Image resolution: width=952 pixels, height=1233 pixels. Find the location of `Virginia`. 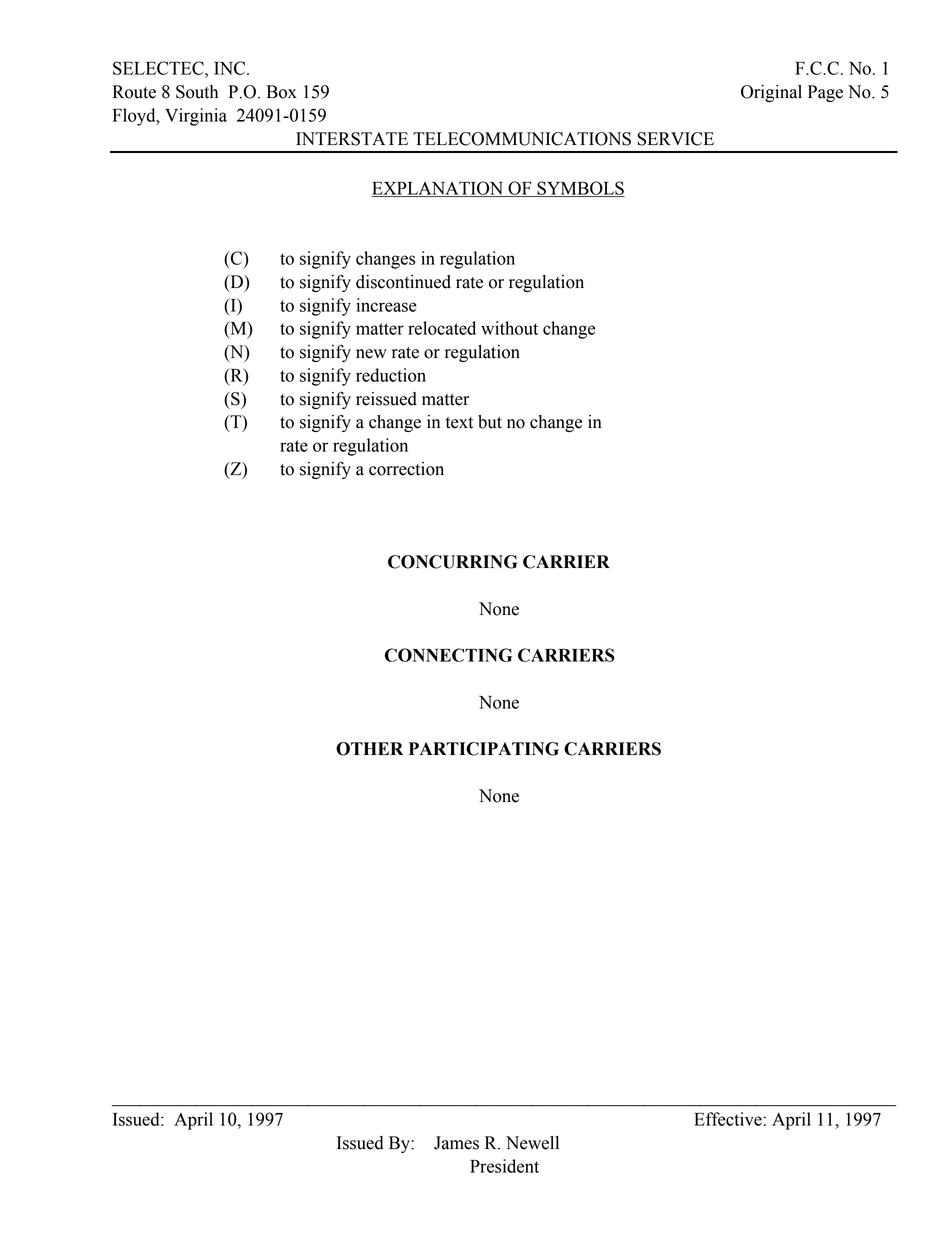

Virginia is located at coordinates (196, 117).
